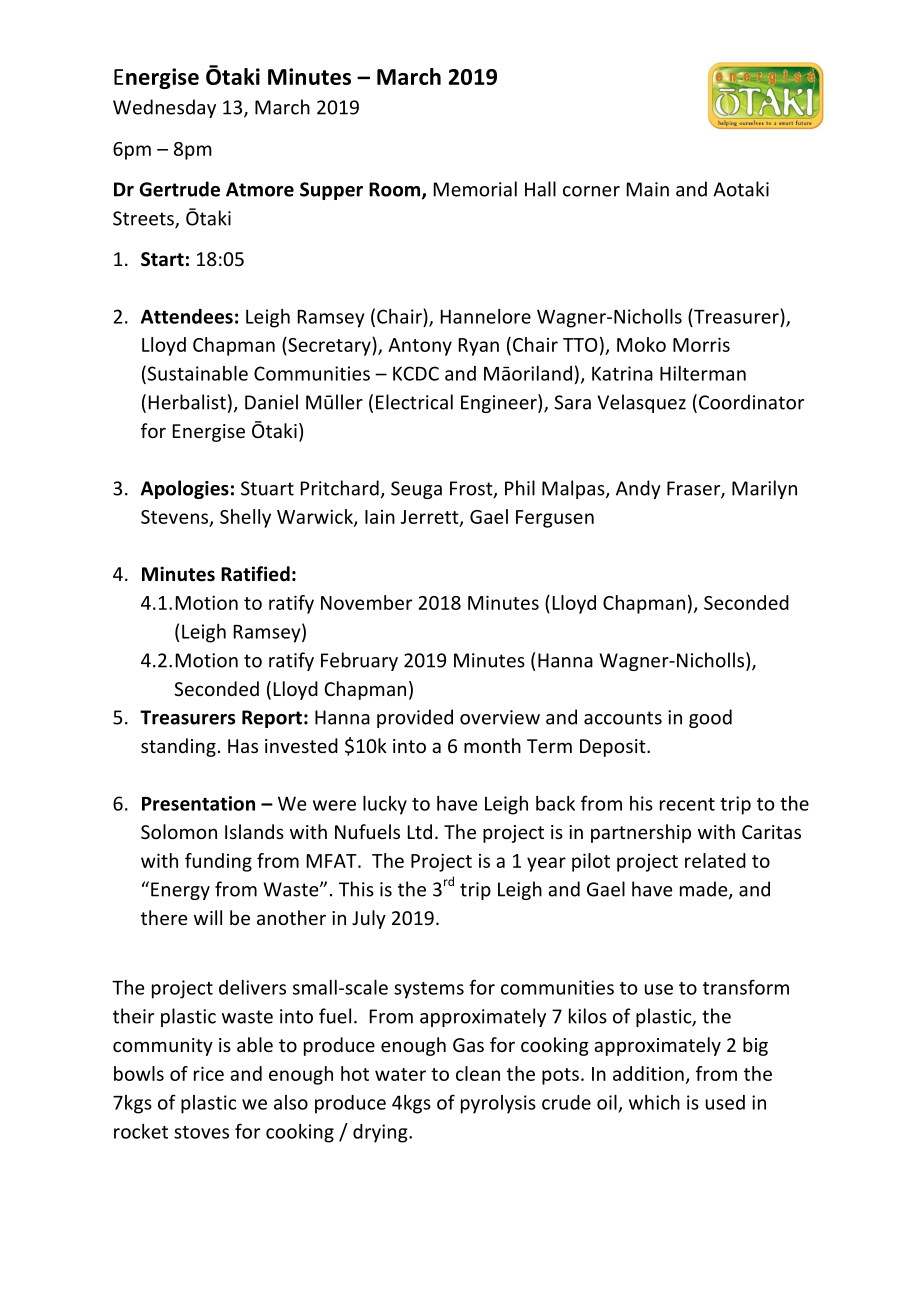  I want to click on month, so click(492, 745).
